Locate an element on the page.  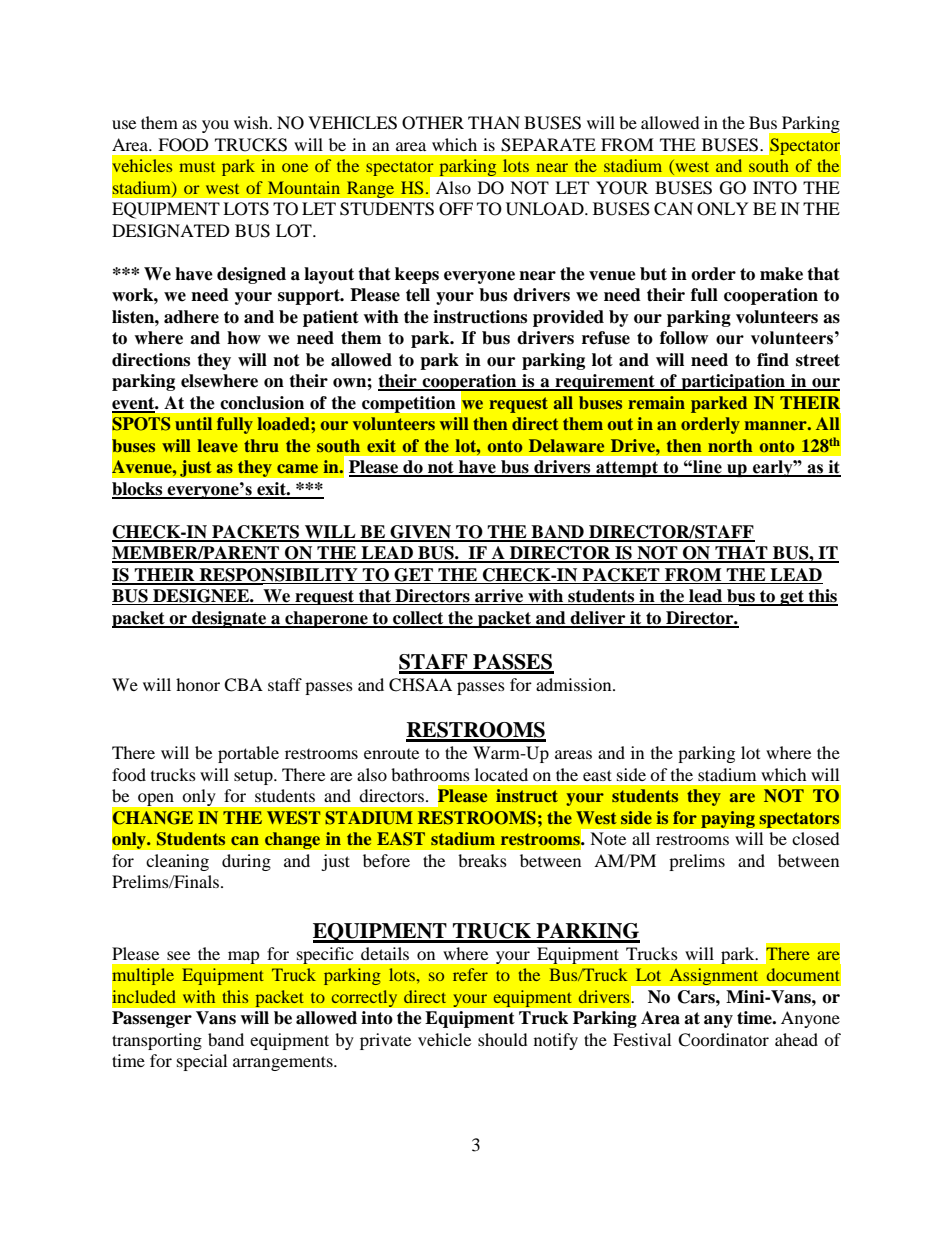
RESPONSIBILITY is located at coordinates (278, 576).
